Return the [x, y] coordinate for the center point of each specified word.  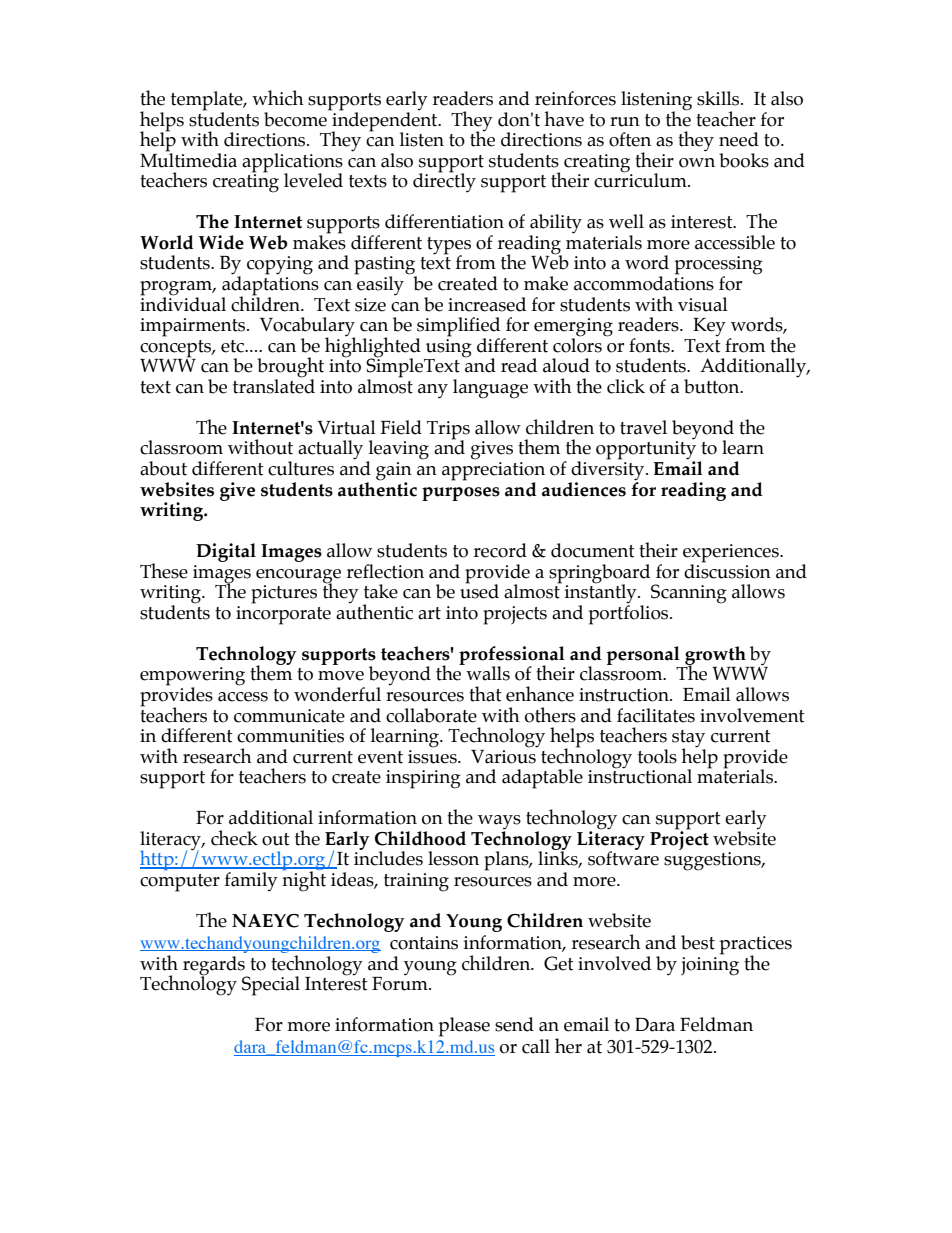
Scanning [689, 594]
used [479, 590]
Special [271, 986]
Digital [226, 552]
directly [444, 182]
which [278, 98]
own [697, 163]
